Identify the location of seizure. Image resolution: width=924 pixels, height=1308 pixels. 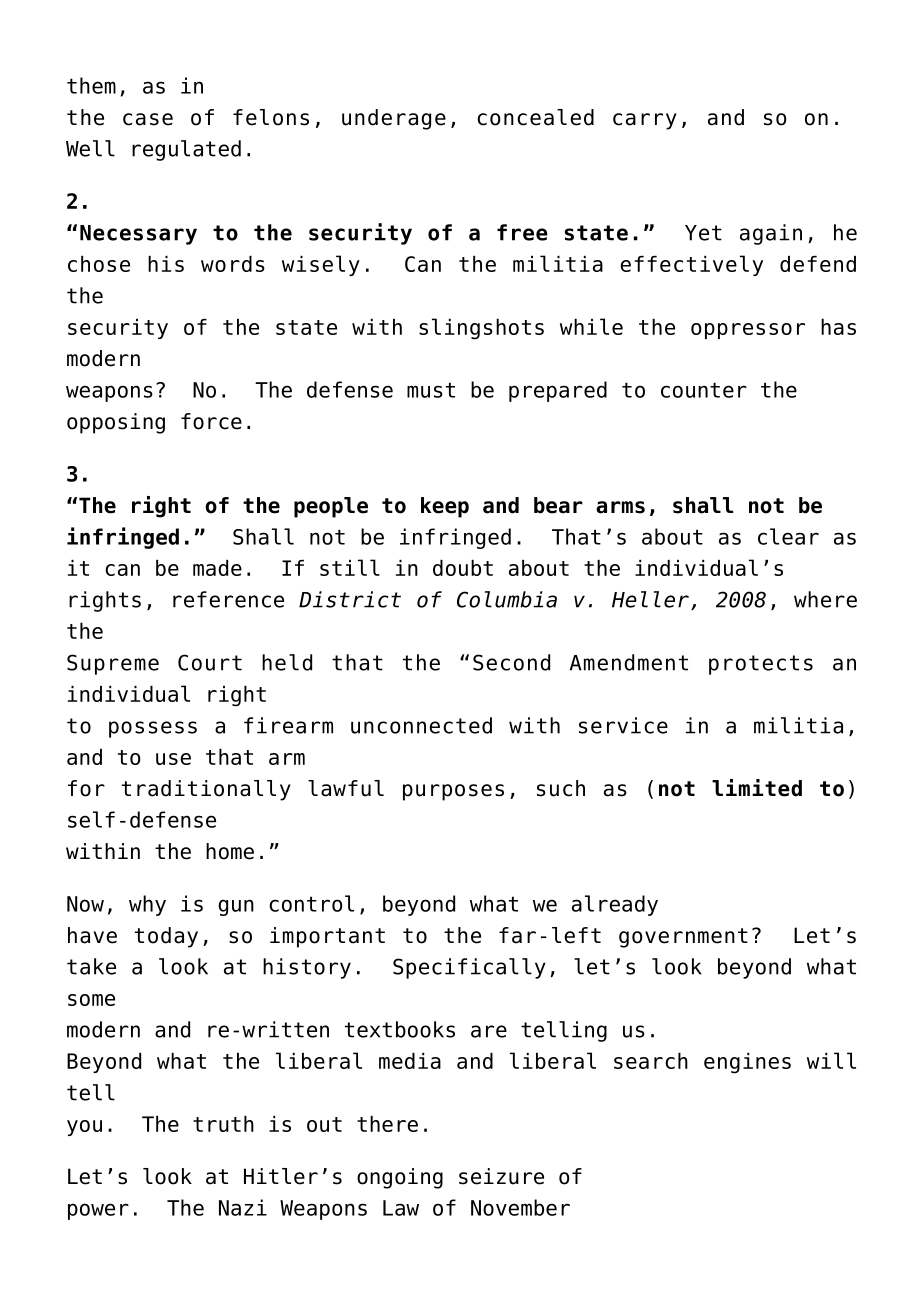
(501, 1176).
